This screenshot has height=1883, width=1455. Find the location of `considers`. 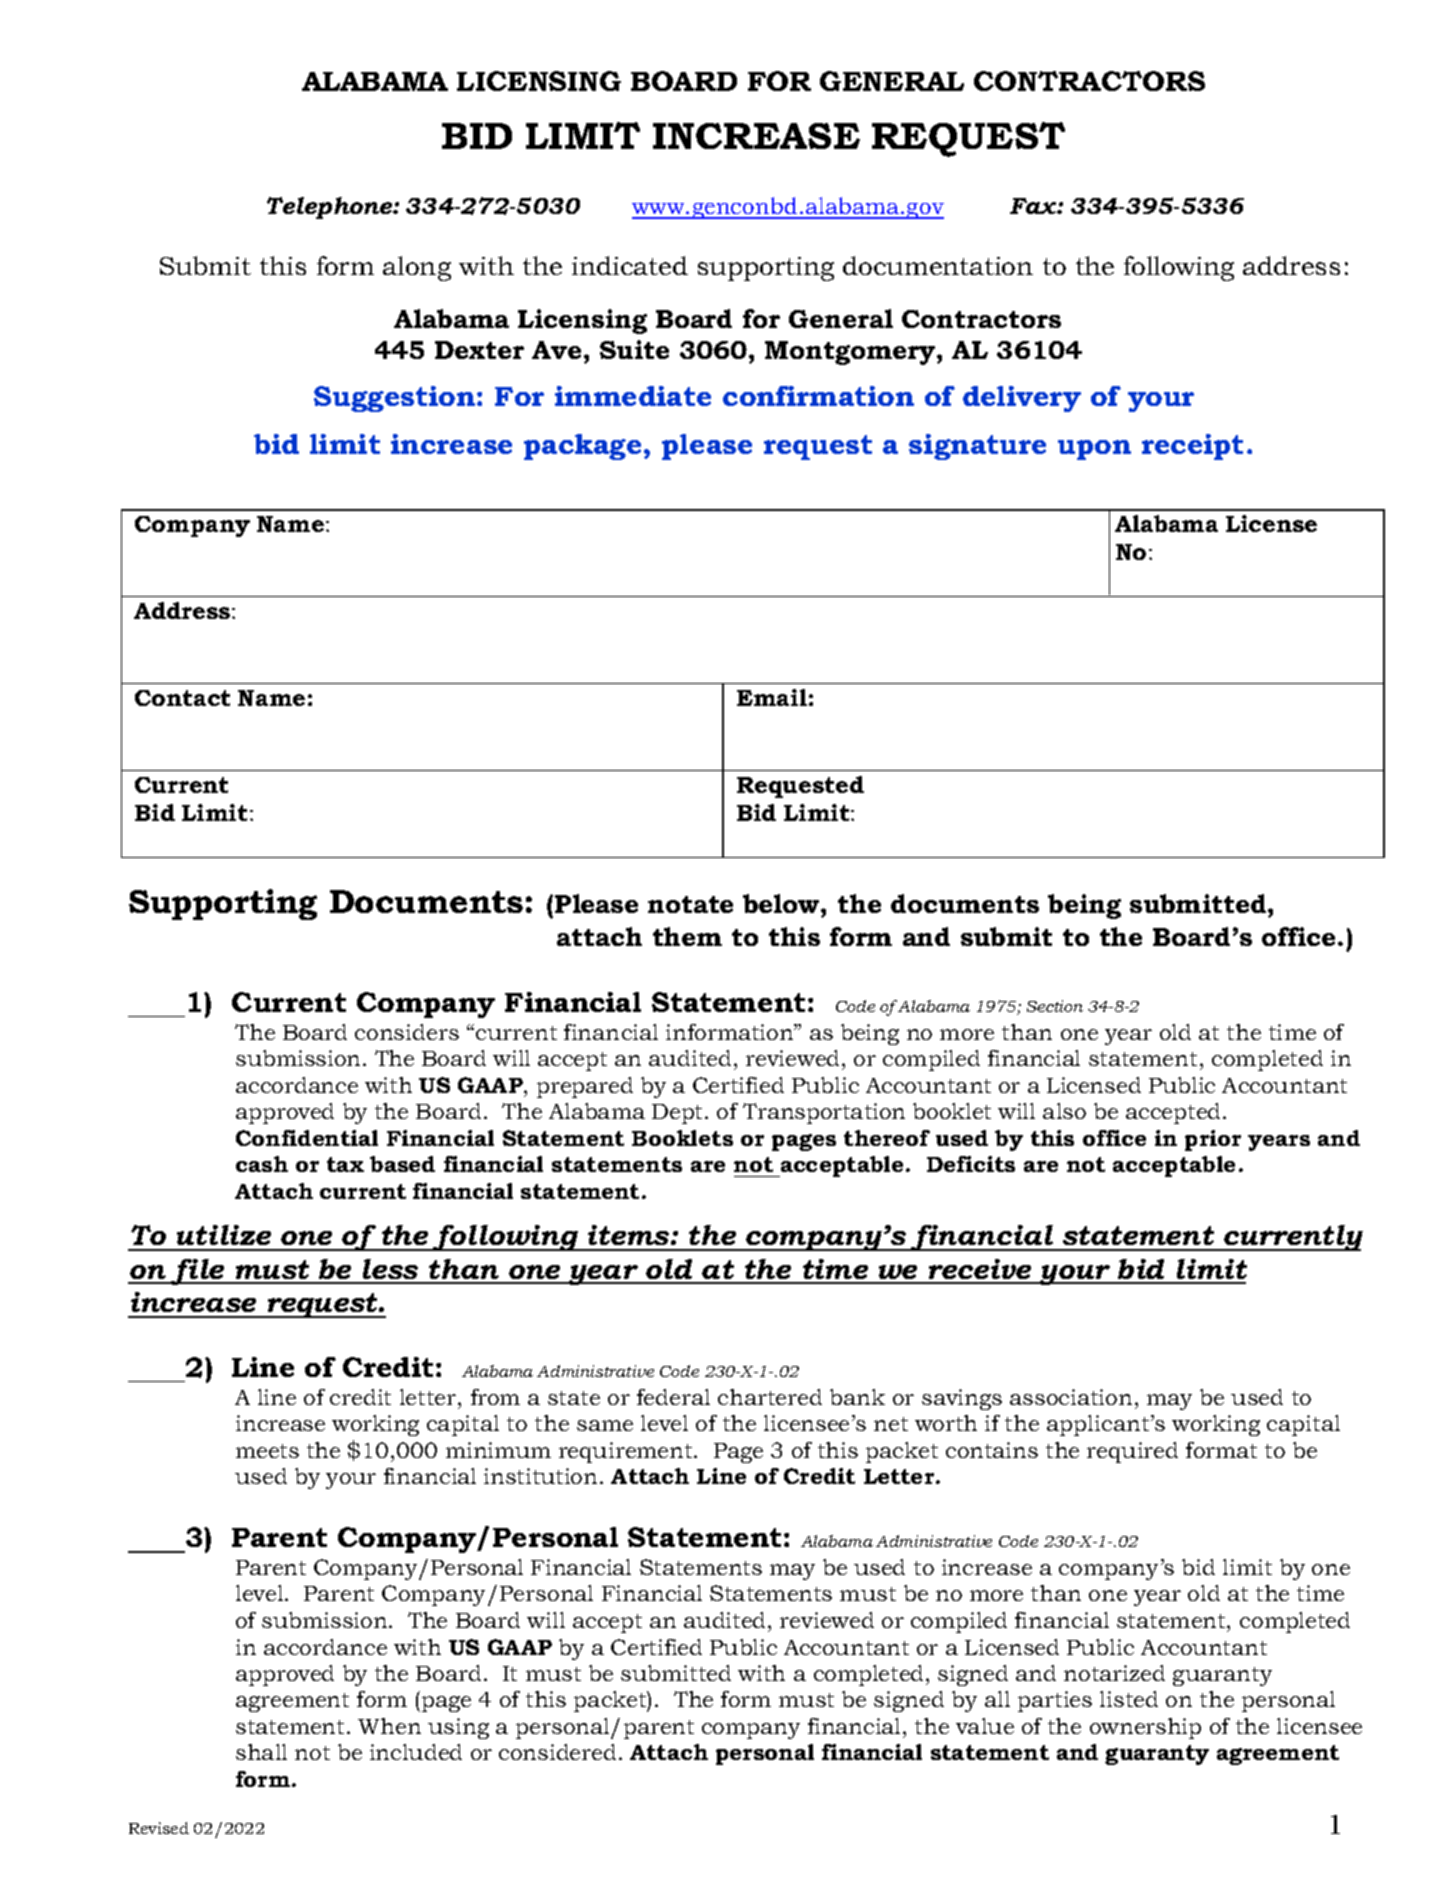

considers is located at coordinates (407, 1032).
